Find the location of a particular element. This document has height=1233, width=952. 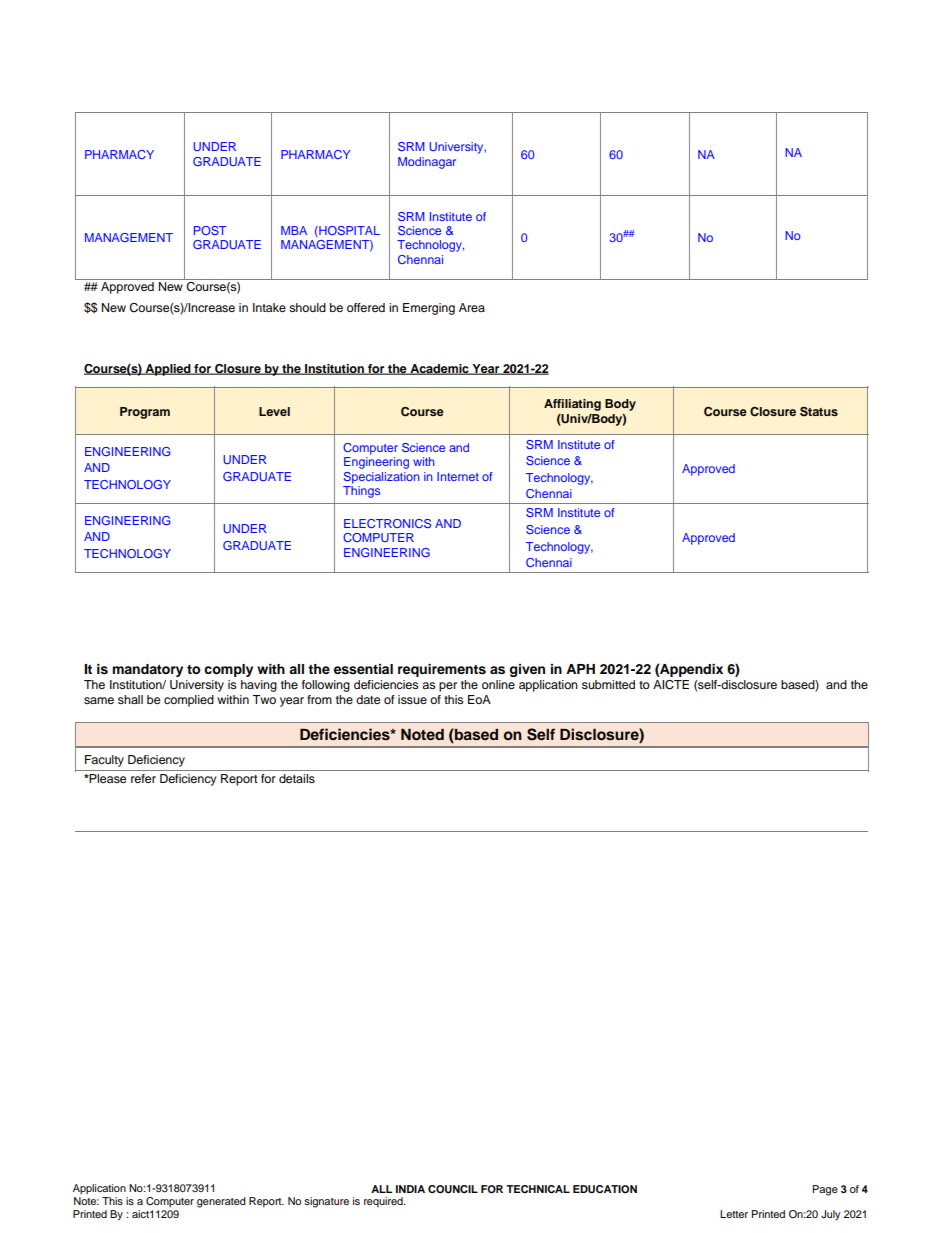

refer is located at coordinates (143, 778).
